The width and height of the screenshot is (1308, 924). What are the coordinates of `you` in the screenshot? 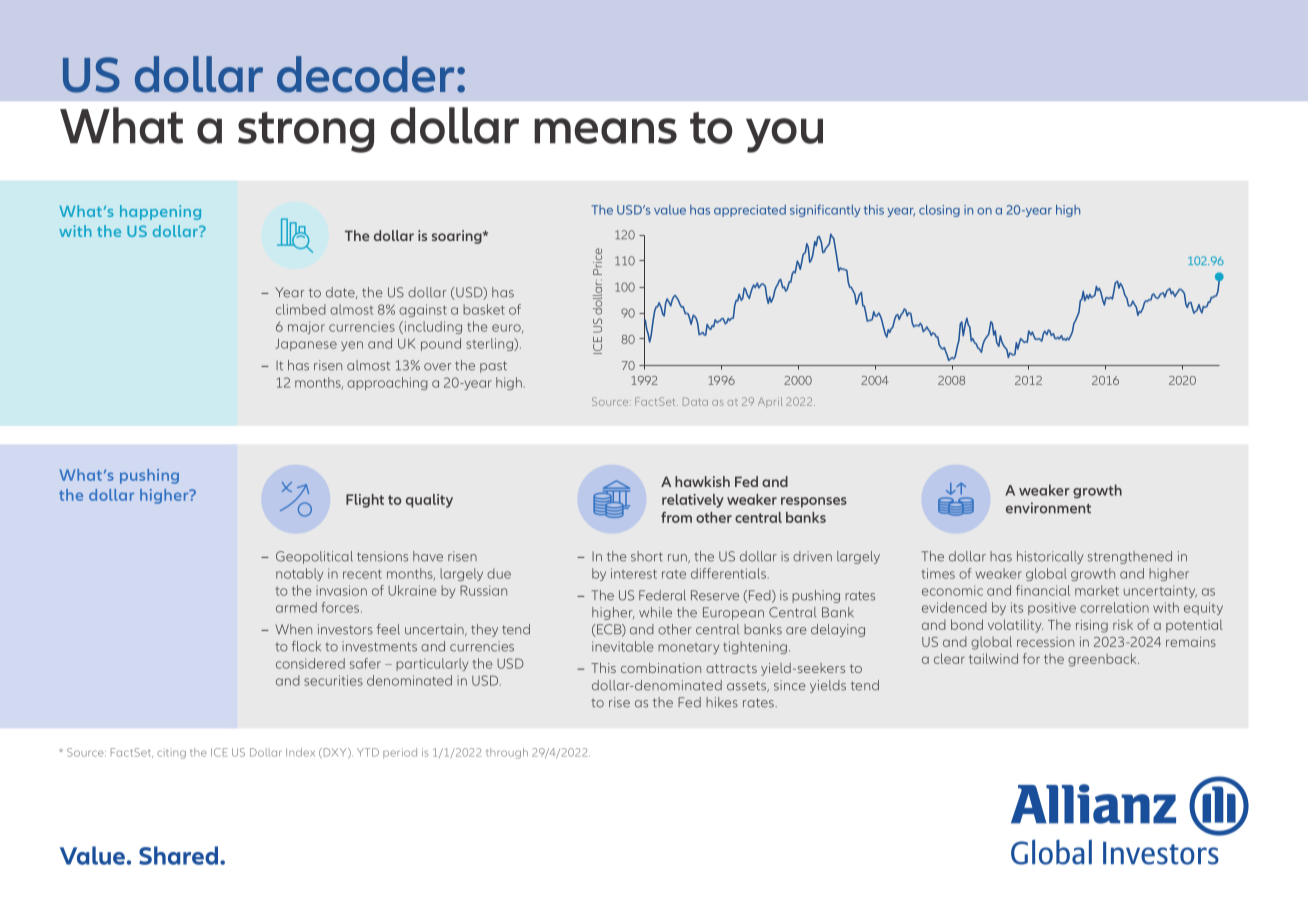 It's located at (784, 135).
